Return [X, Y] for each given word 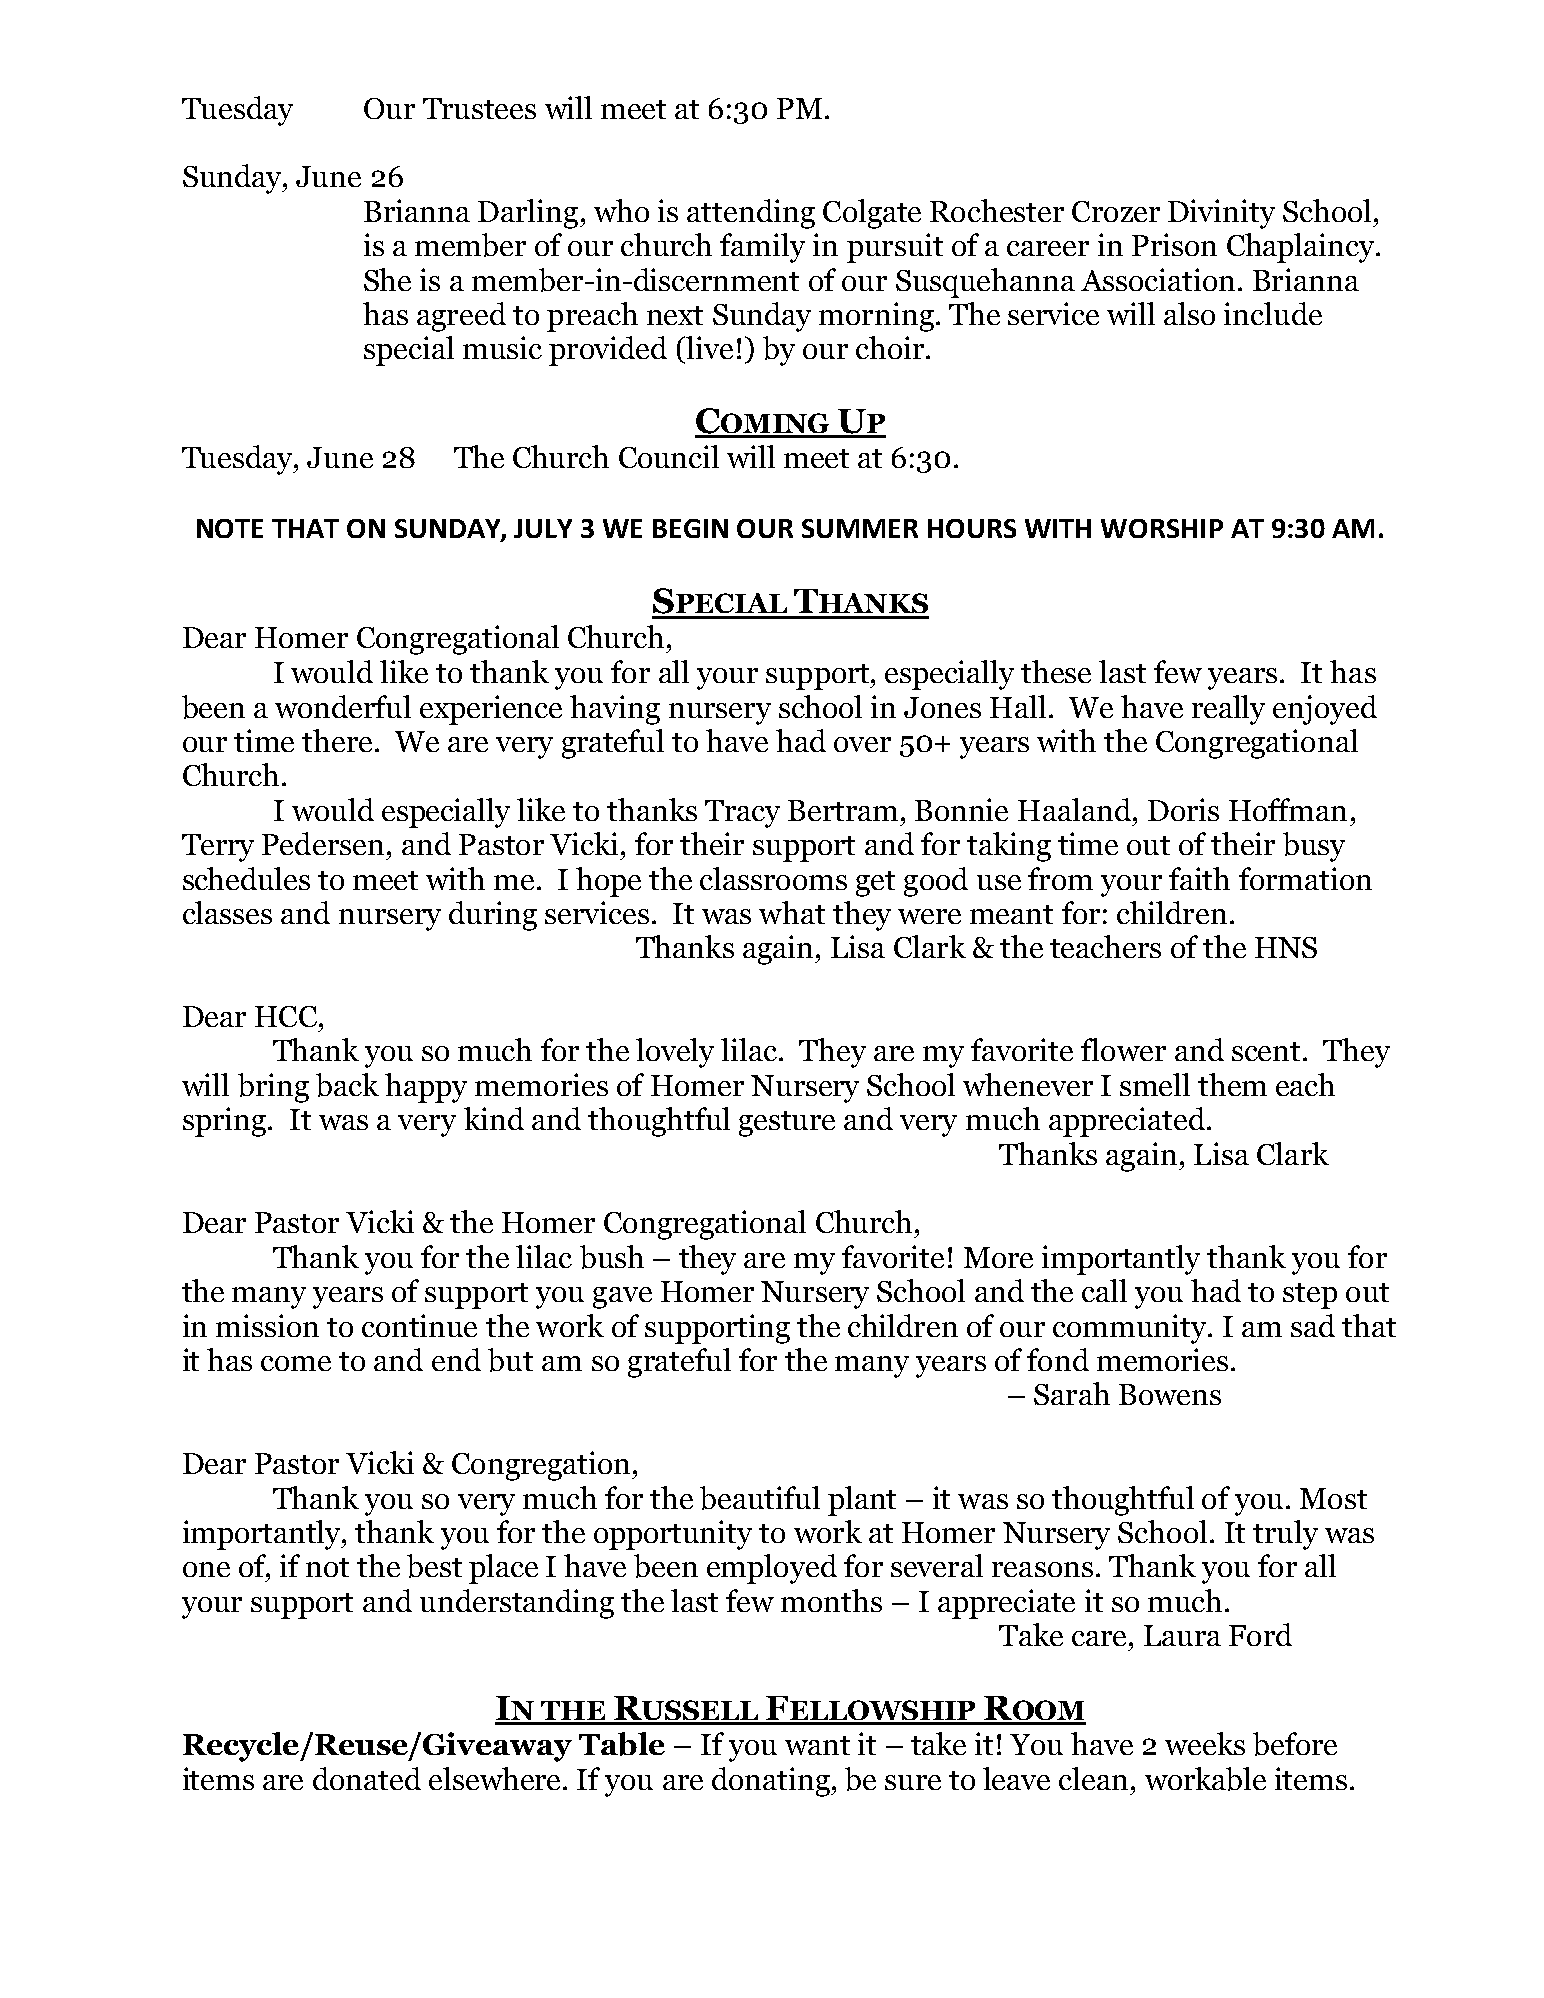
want [817, 1745]
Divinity [1221, 214]
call [1104, 1290]
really [1228, 710]
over [862, 744]
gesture [787, 1124]
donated [367, 1778]
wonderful [343, 706]
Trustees [479, 108]
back [347, 1085]
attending [751, 214]
